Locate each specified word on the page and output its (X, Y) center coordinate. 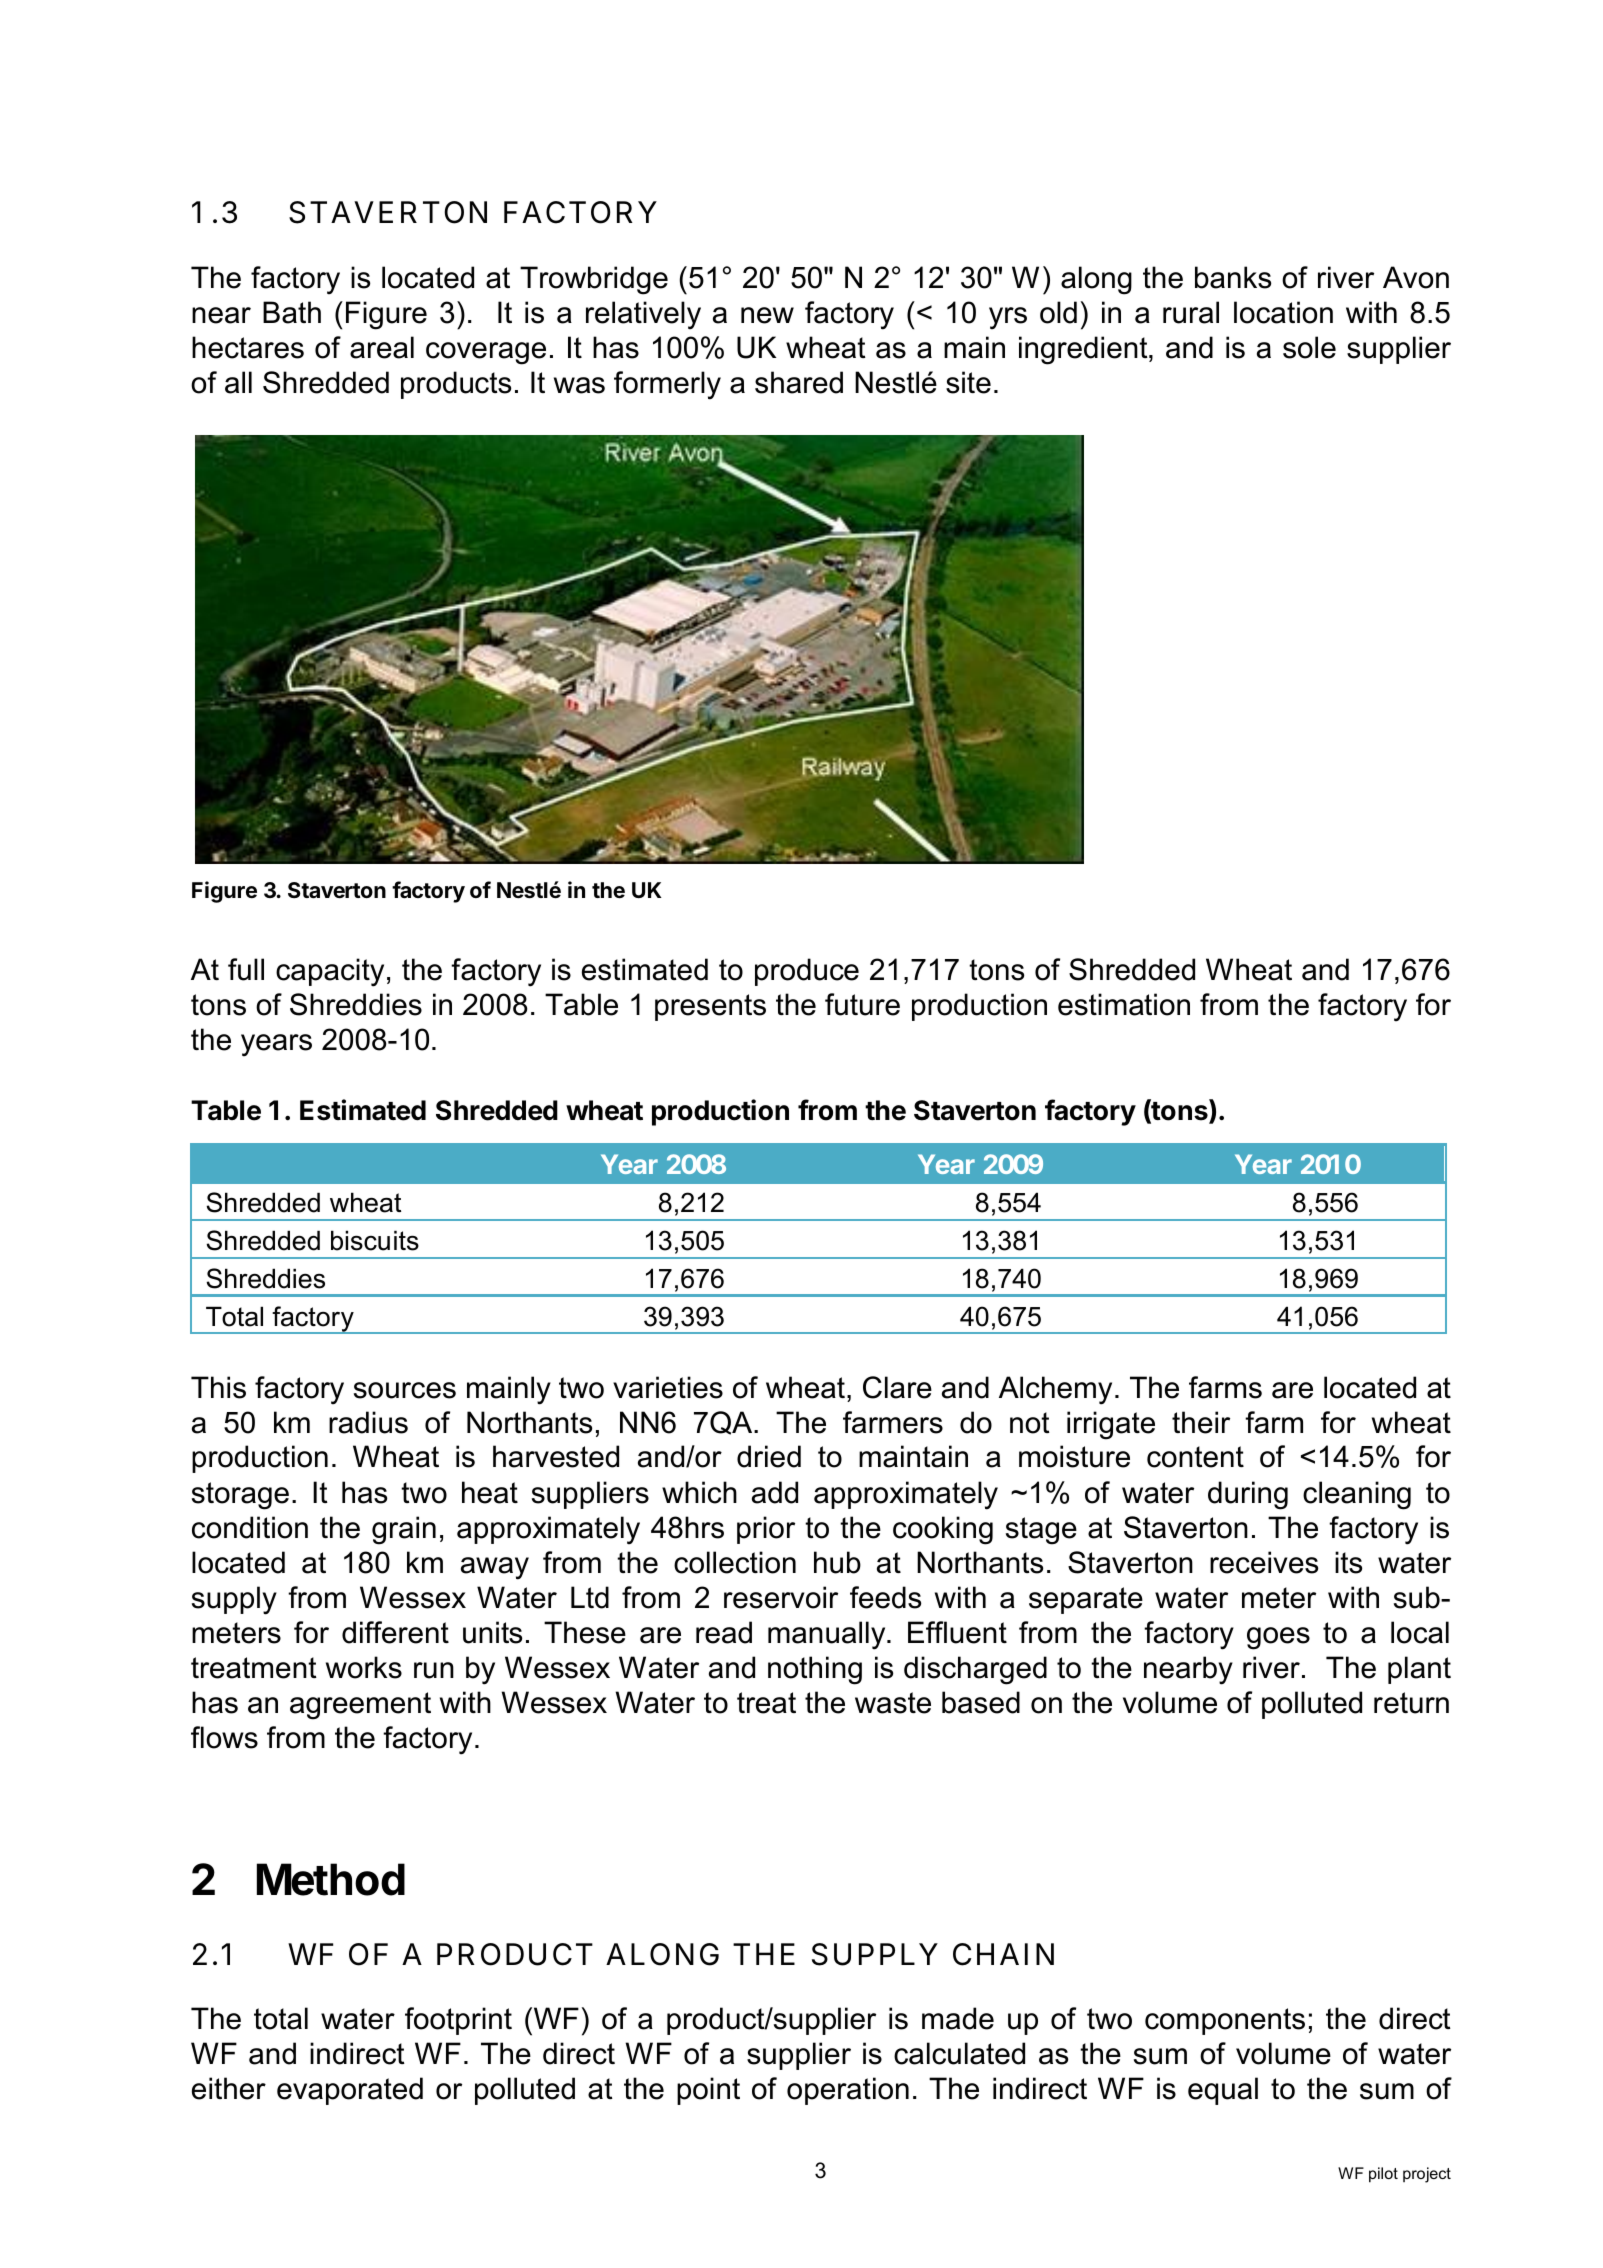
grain (404, 1530)
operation (848, 2091)
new (767, 315)
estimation (1124, 1004)
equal (1223, 2091)
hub (837, 1562)
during (1248, 1495)
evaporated (350, 2091)
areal (382, 347)
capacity (330, 972)
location (1283, 312)
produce (807, 972)
